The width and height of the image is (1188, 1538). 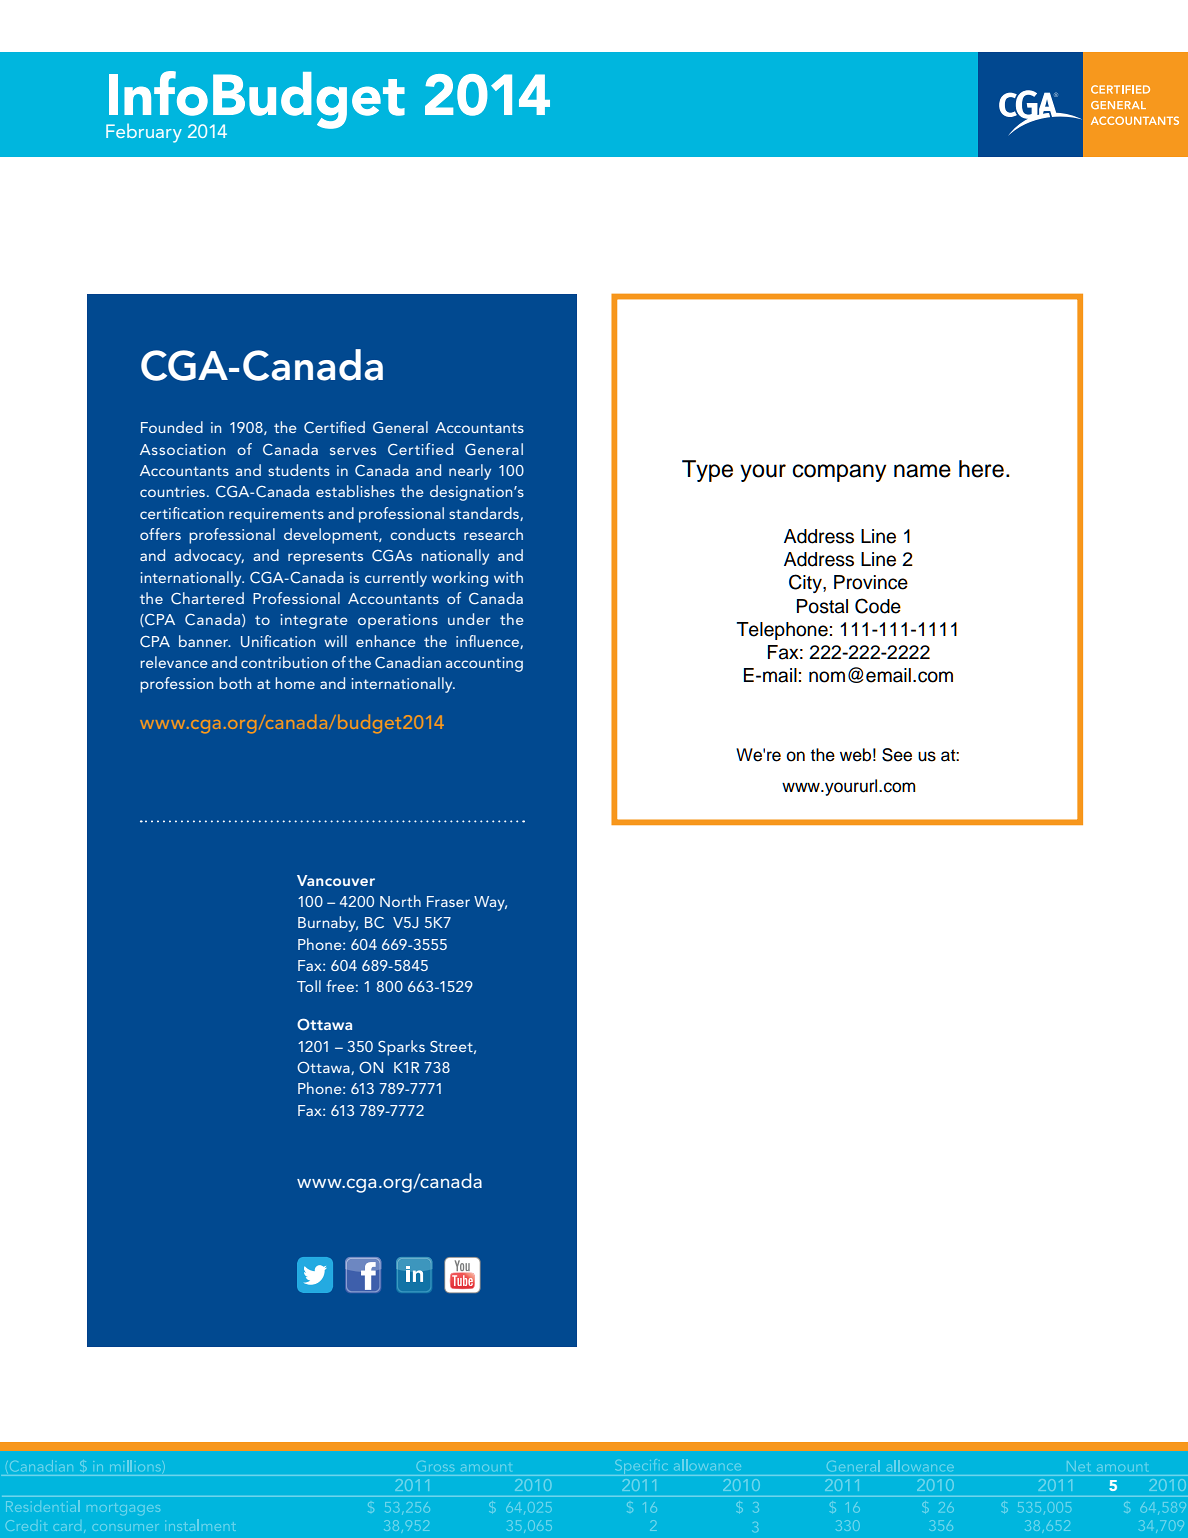 I want to click on Sparks, so click(x=401, y=1048).
